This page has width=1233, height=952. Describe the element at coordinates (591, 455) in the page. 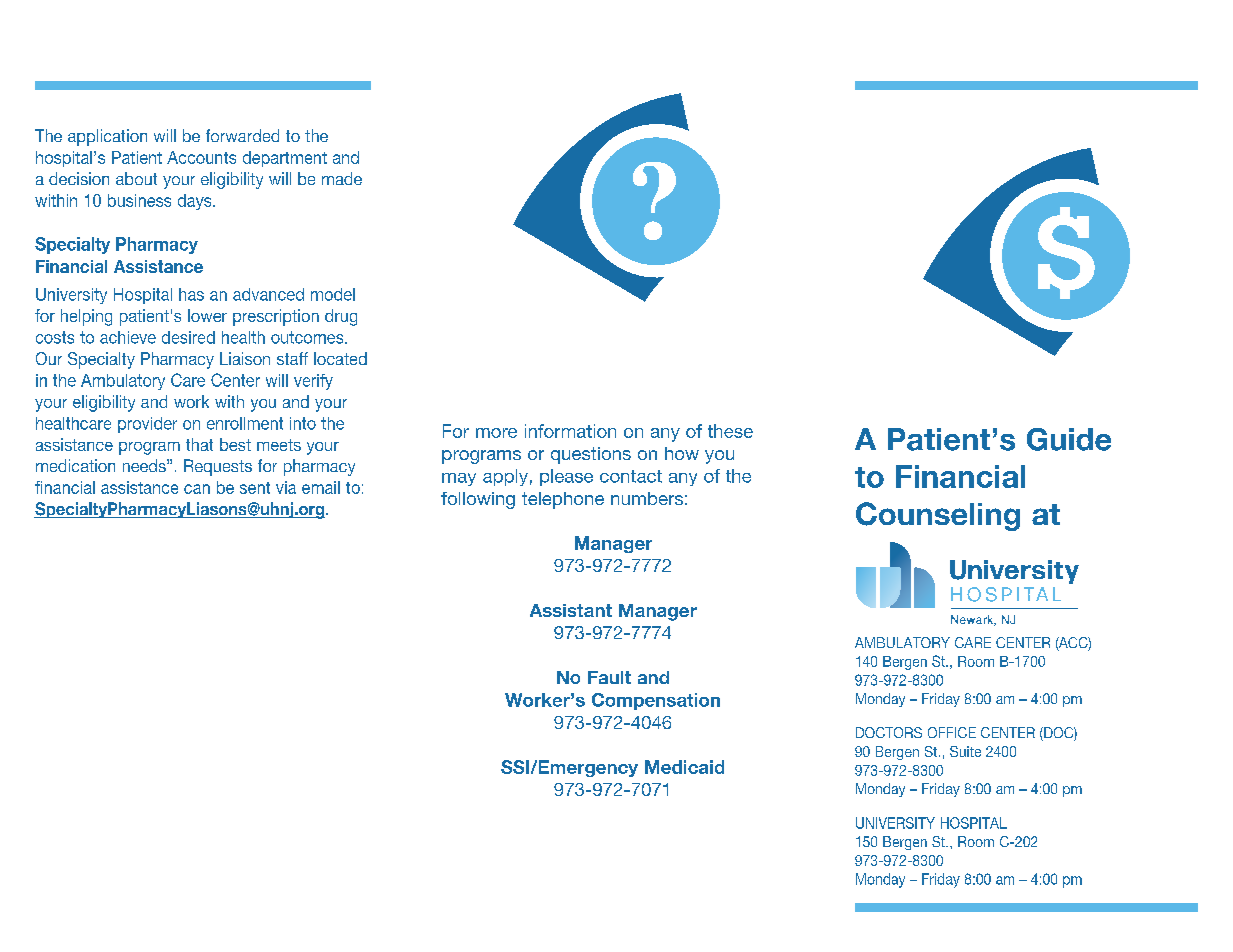

I see `questions` at that location.
